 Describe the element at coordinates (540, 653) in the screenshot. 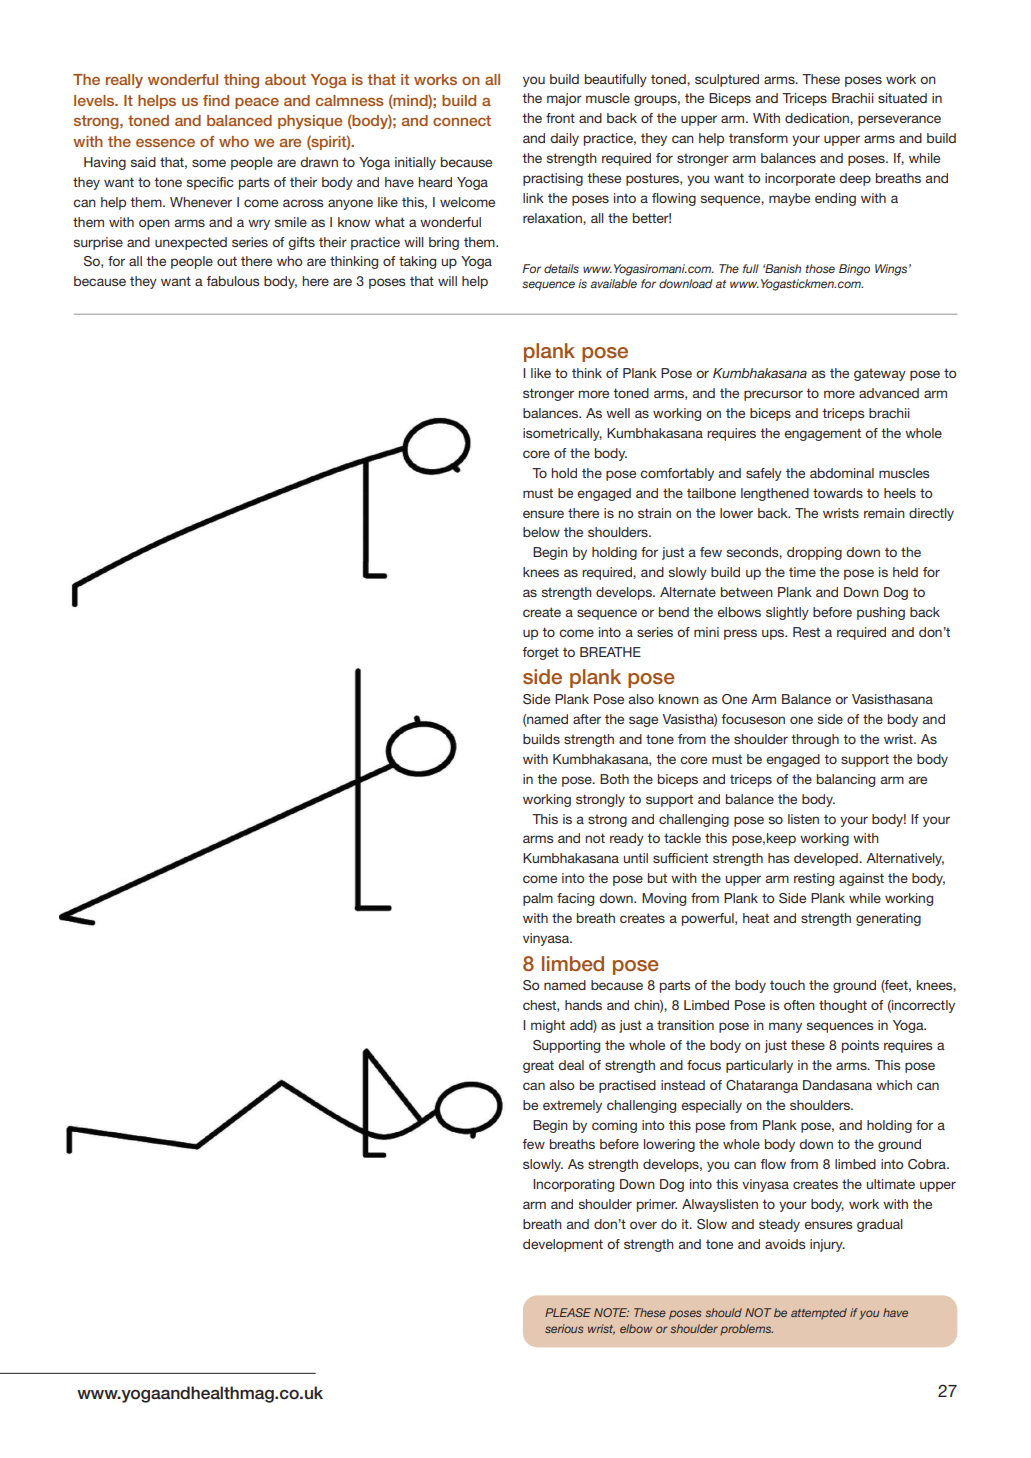

I see `forget` at that location.
